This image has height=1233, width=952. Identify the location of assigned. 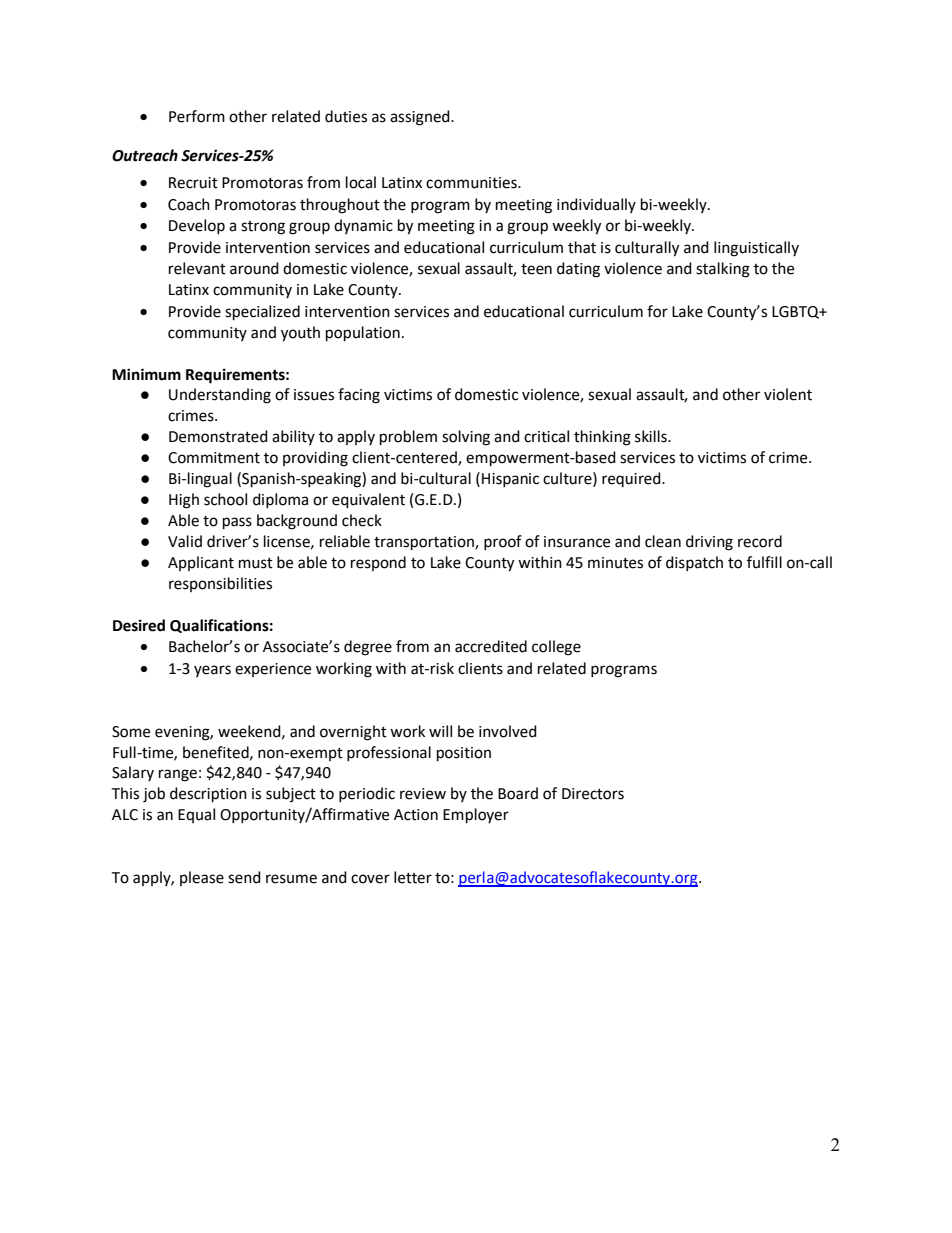
(421, 118).
